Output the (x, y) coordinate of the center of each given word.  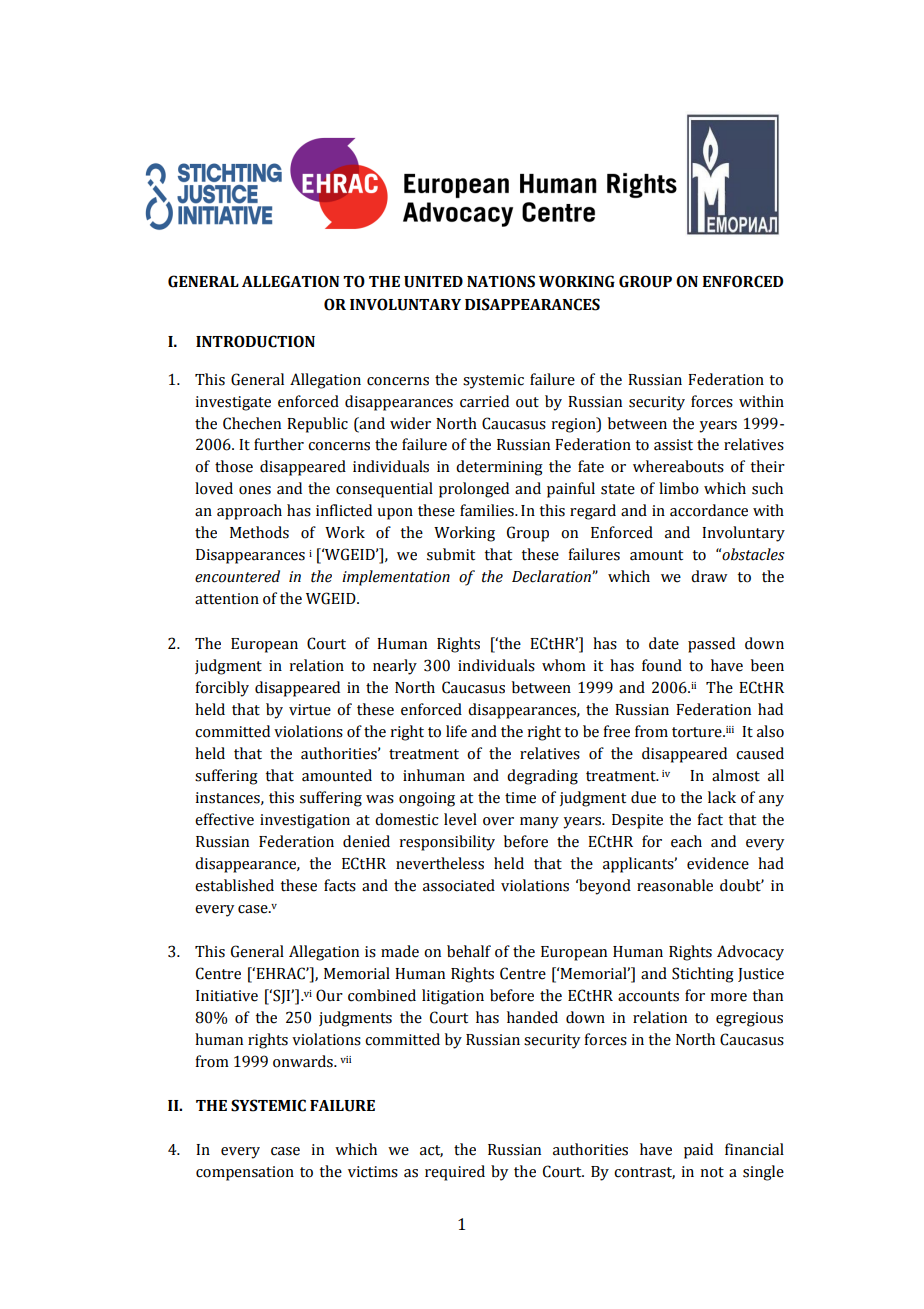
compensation (245, 1173)
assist (673, 445)
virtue (310, 710)
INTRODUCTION (255, 341)
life (456, 731)
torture (698, 732)
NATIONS (501, 281)
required (455, 1173)
